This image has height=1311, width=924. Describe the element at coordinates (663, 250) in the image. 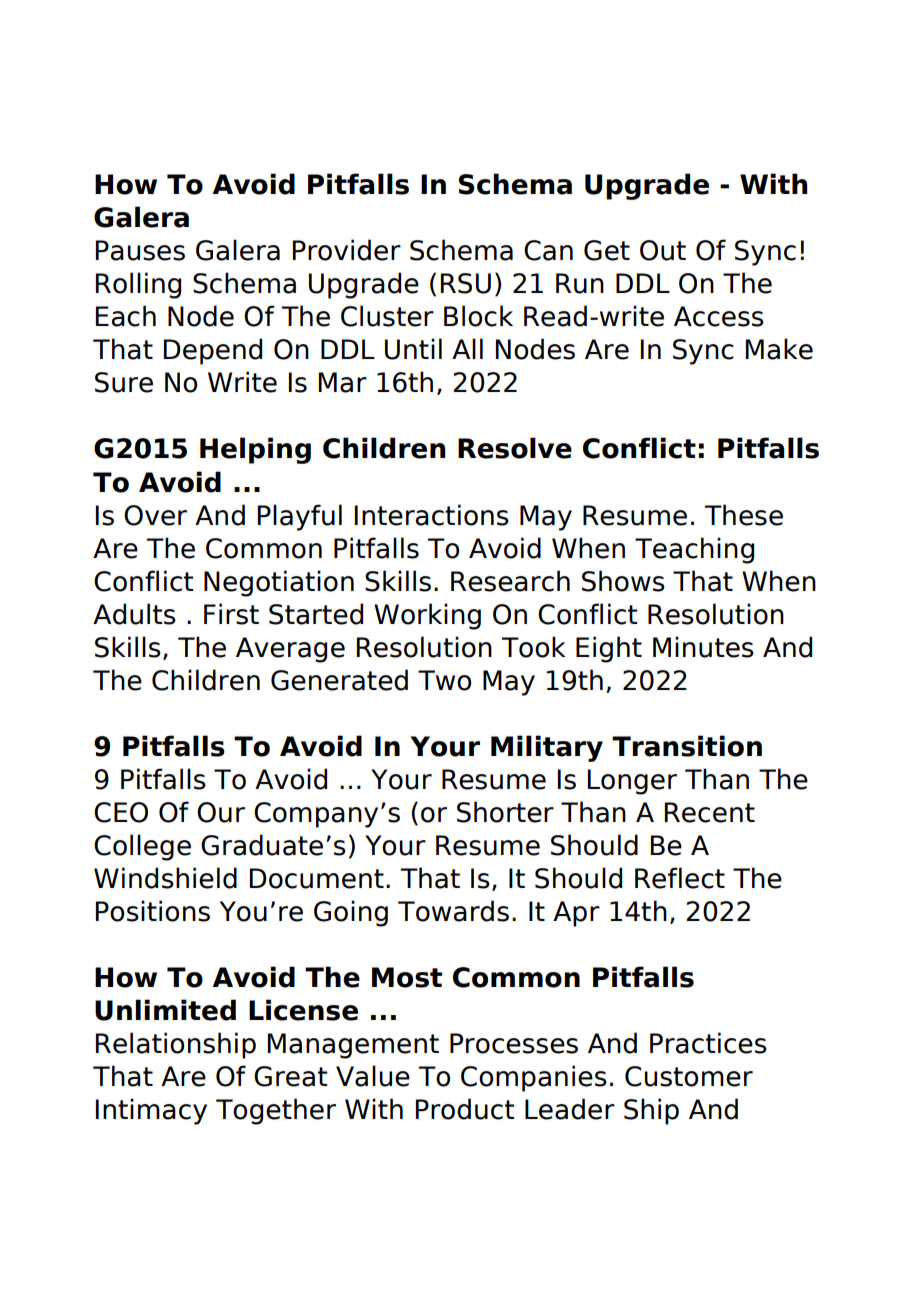

I see `Out` at that location.
